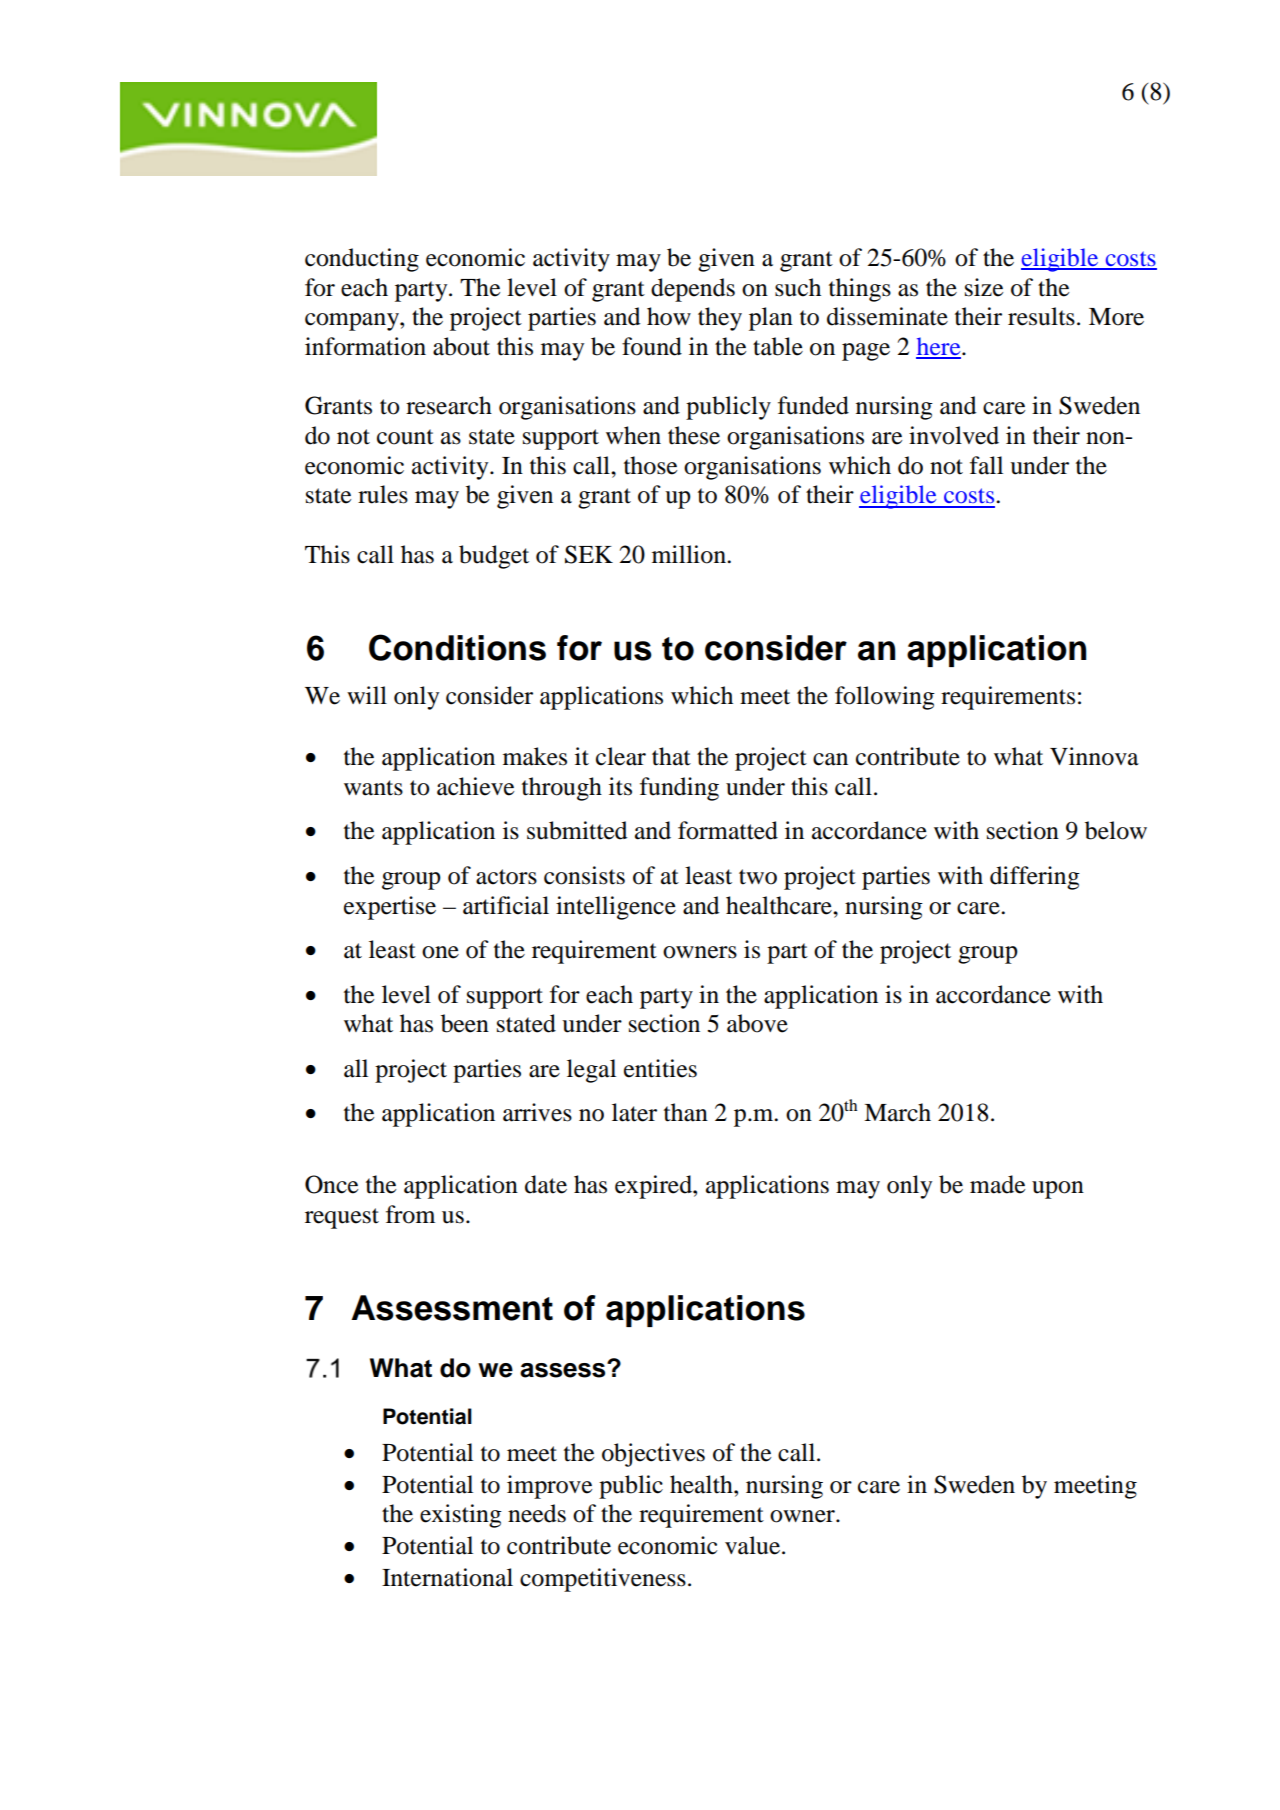  I want to click on two, so click(758, 877).
